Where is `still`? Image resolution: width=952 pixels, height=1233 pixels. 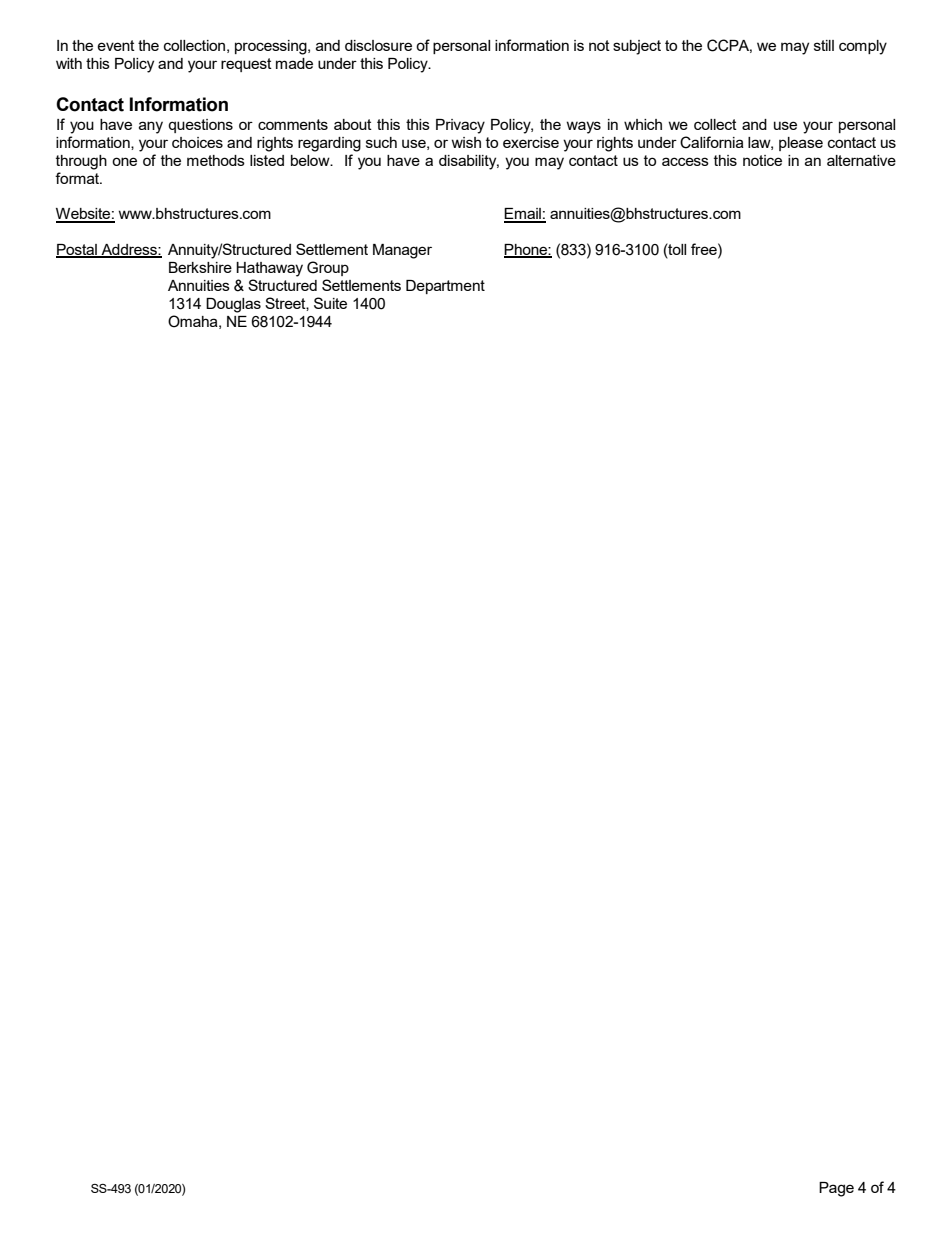
still is located at coordinates (824, 45).
